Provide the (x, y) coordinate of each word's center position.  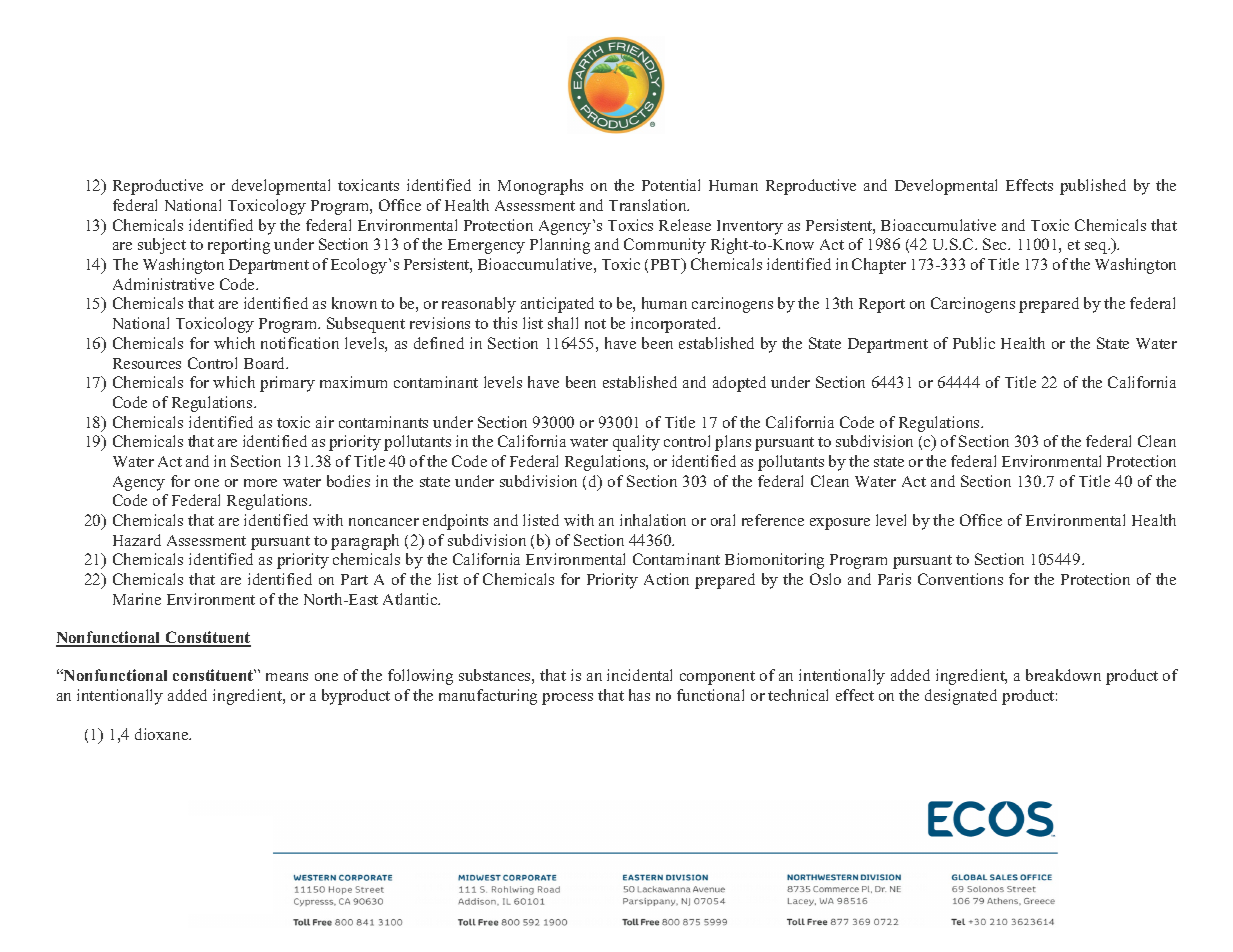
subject (162, 246)
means (287, 677)
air (325, 422)
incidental (639, 675)
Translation (649, 205)
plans (733, 443)
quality (636, 443)
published (1093, 187)
